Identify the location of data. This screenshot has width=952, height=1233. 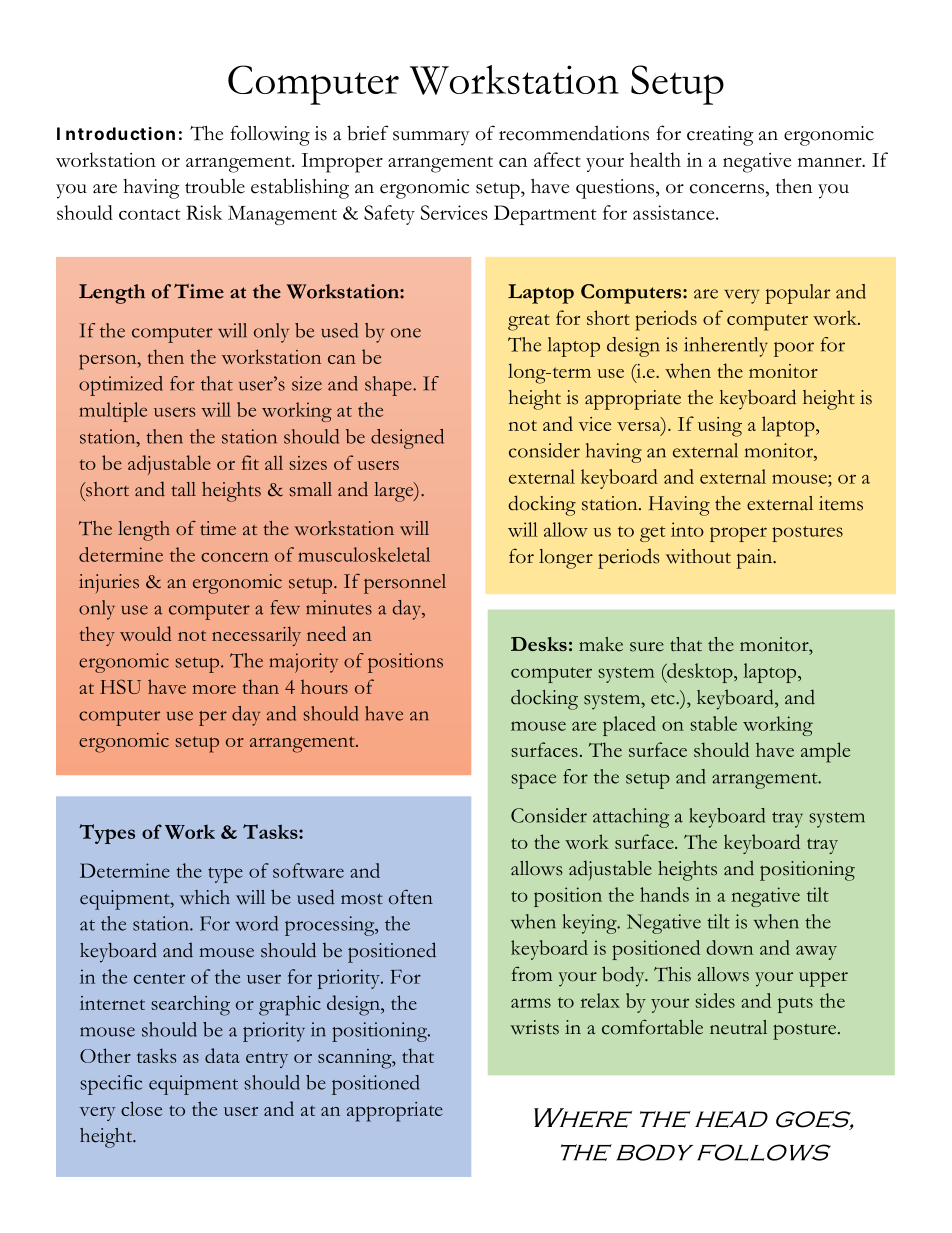
(222, 1055).
